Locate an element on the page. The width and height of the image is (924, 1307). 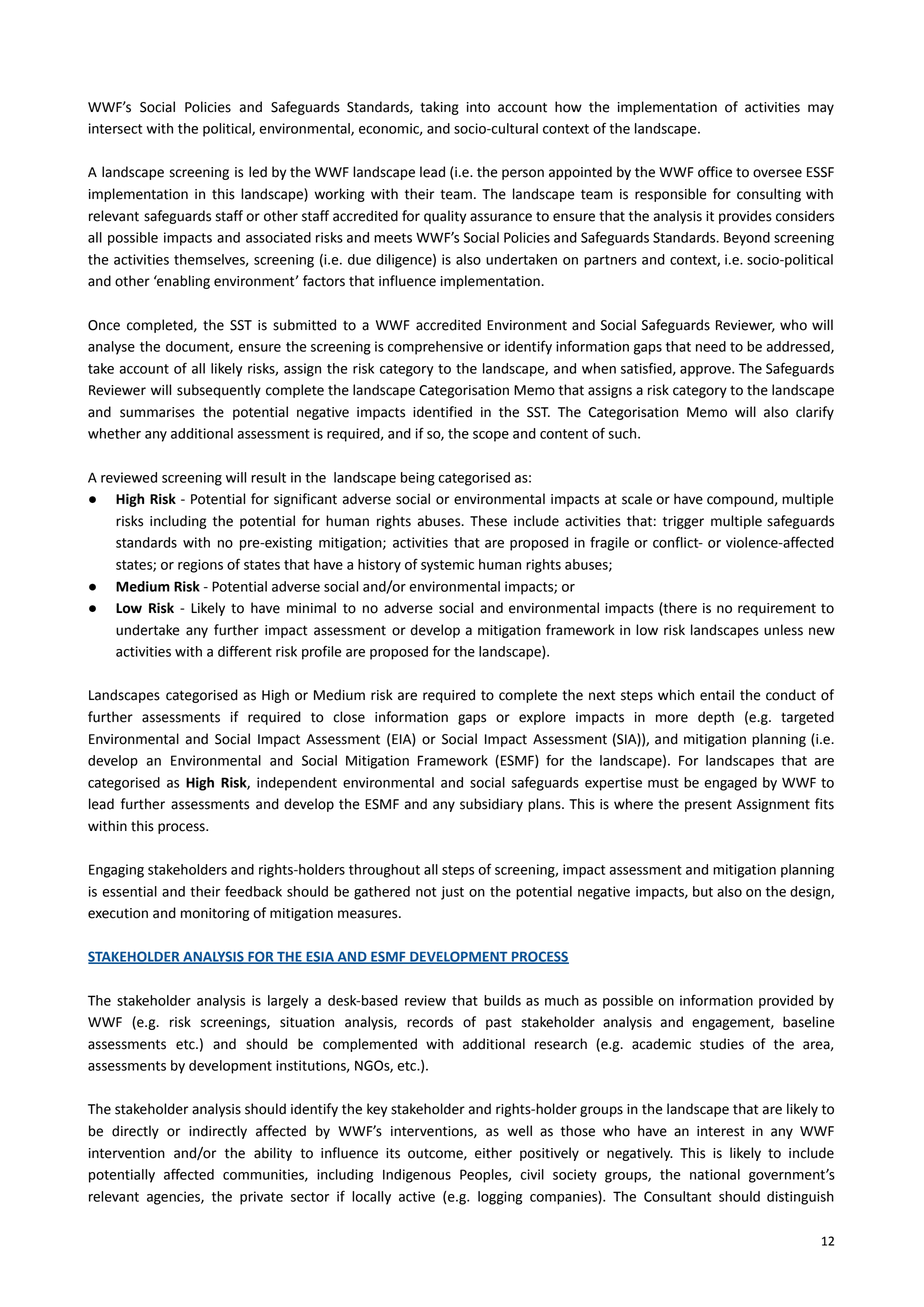
private is located at coordinates (261, 1198).
